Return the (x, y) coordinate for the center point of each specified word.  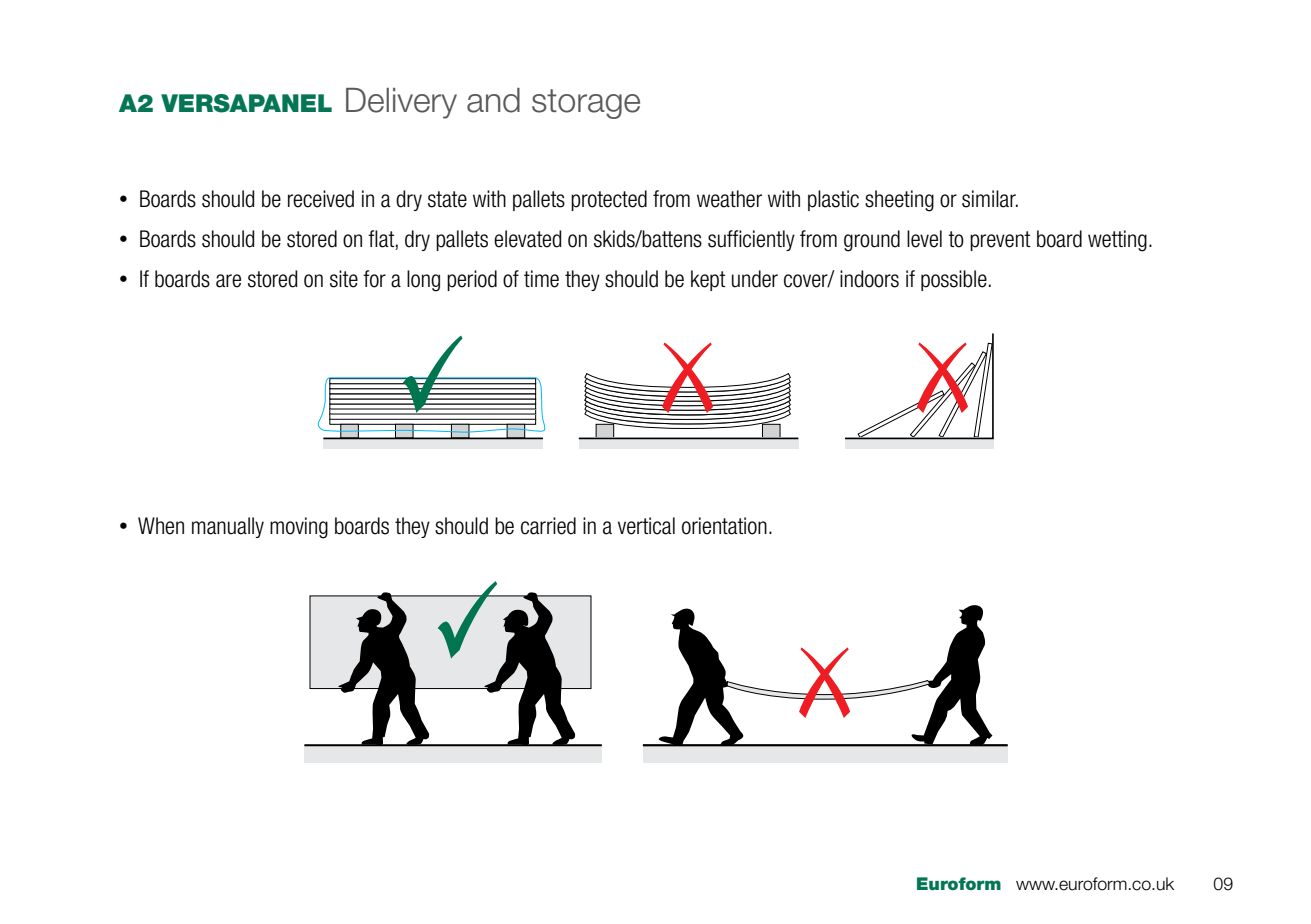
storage (586, 104)
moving (299, 528)
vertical (646, 526)
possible (954, 280)
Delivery (401, 103)
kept (708, 280)
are (228, 281)
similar (990, 199)
